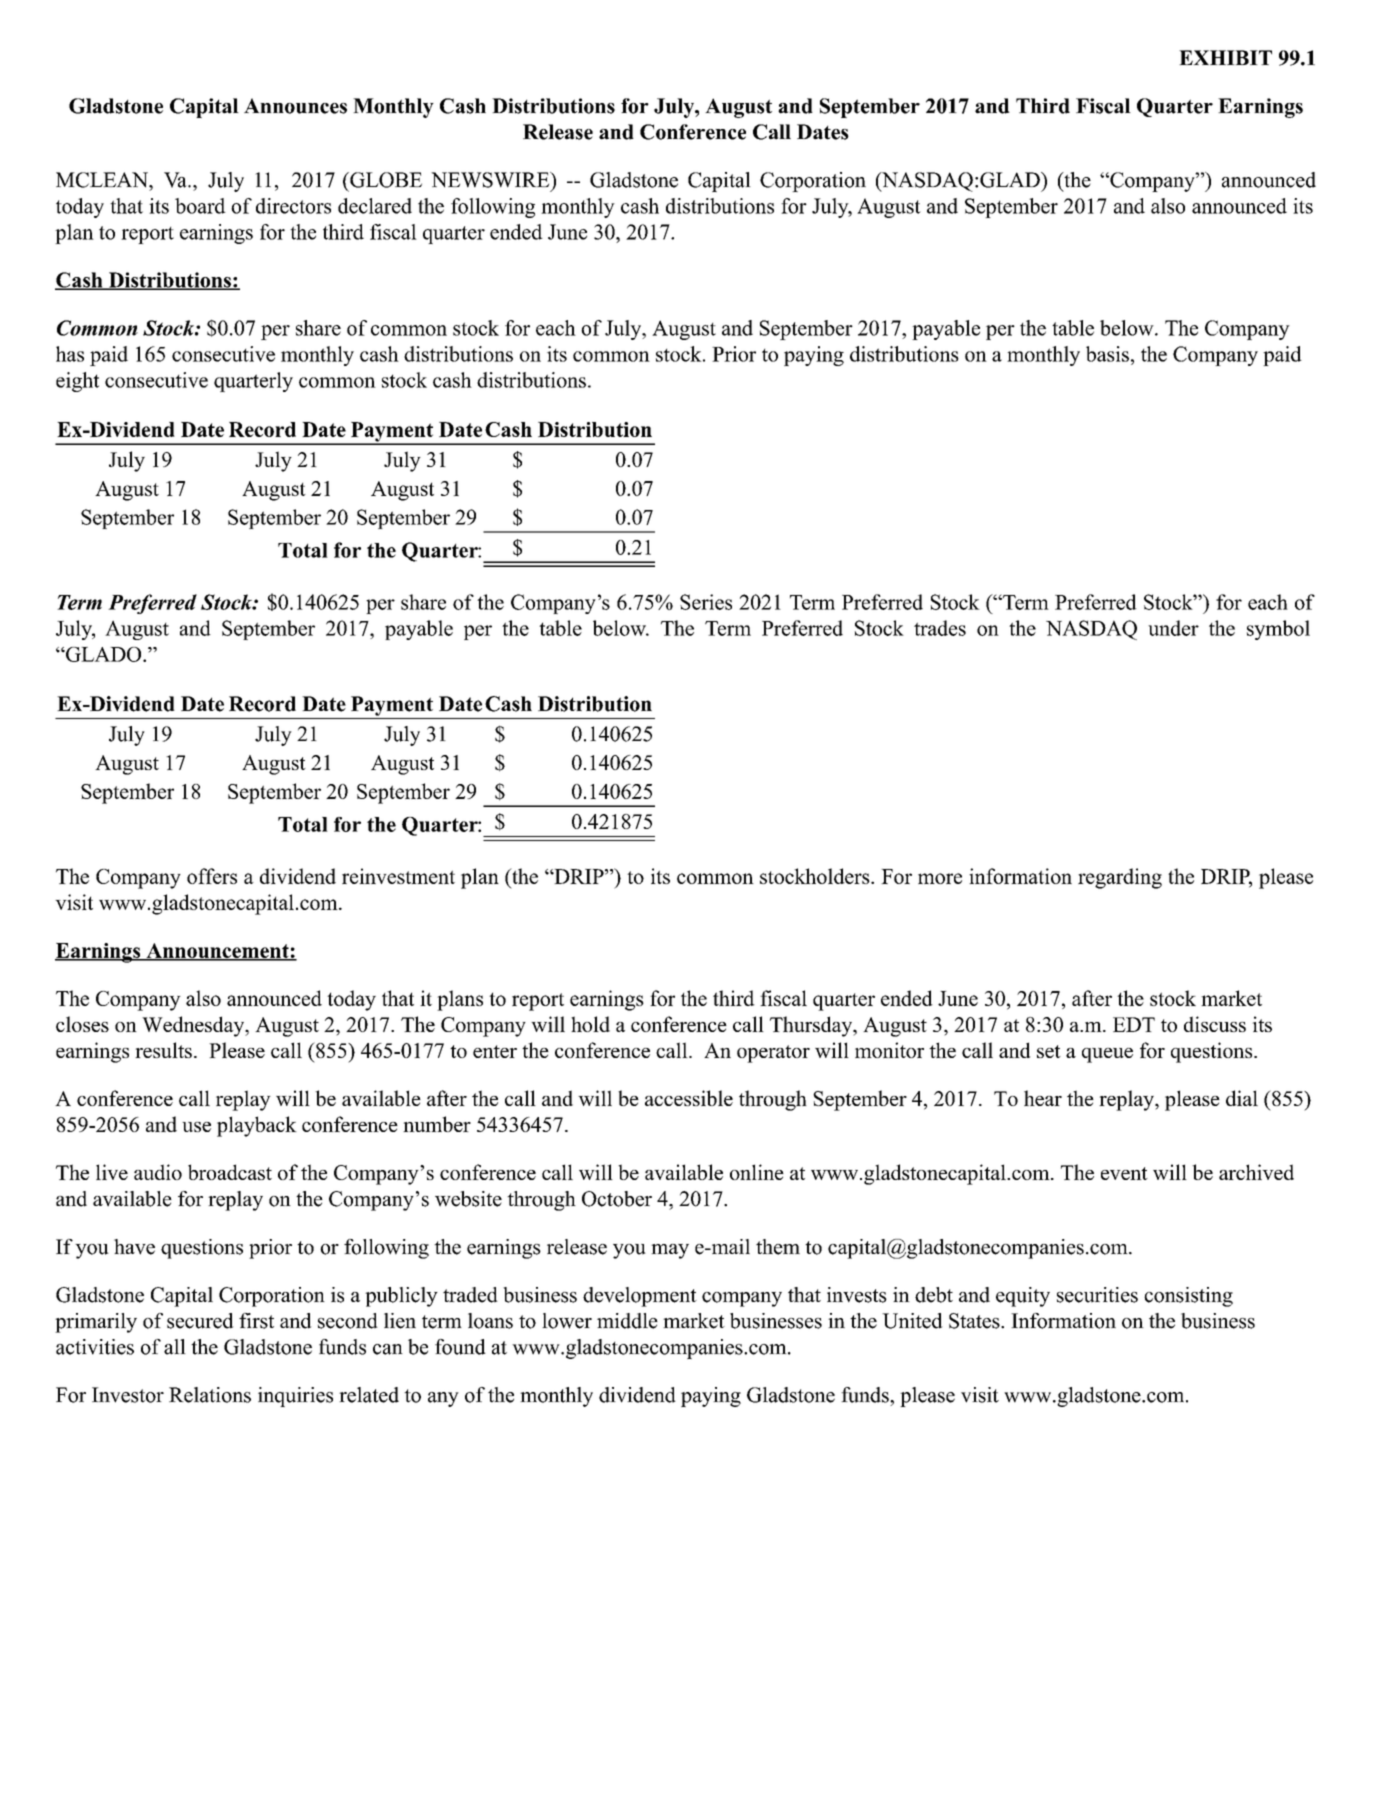 The image size is (1399, 1810). Describe the element at coordinates (689, 1098) in the screenshot. I see `accessible` at that location.
